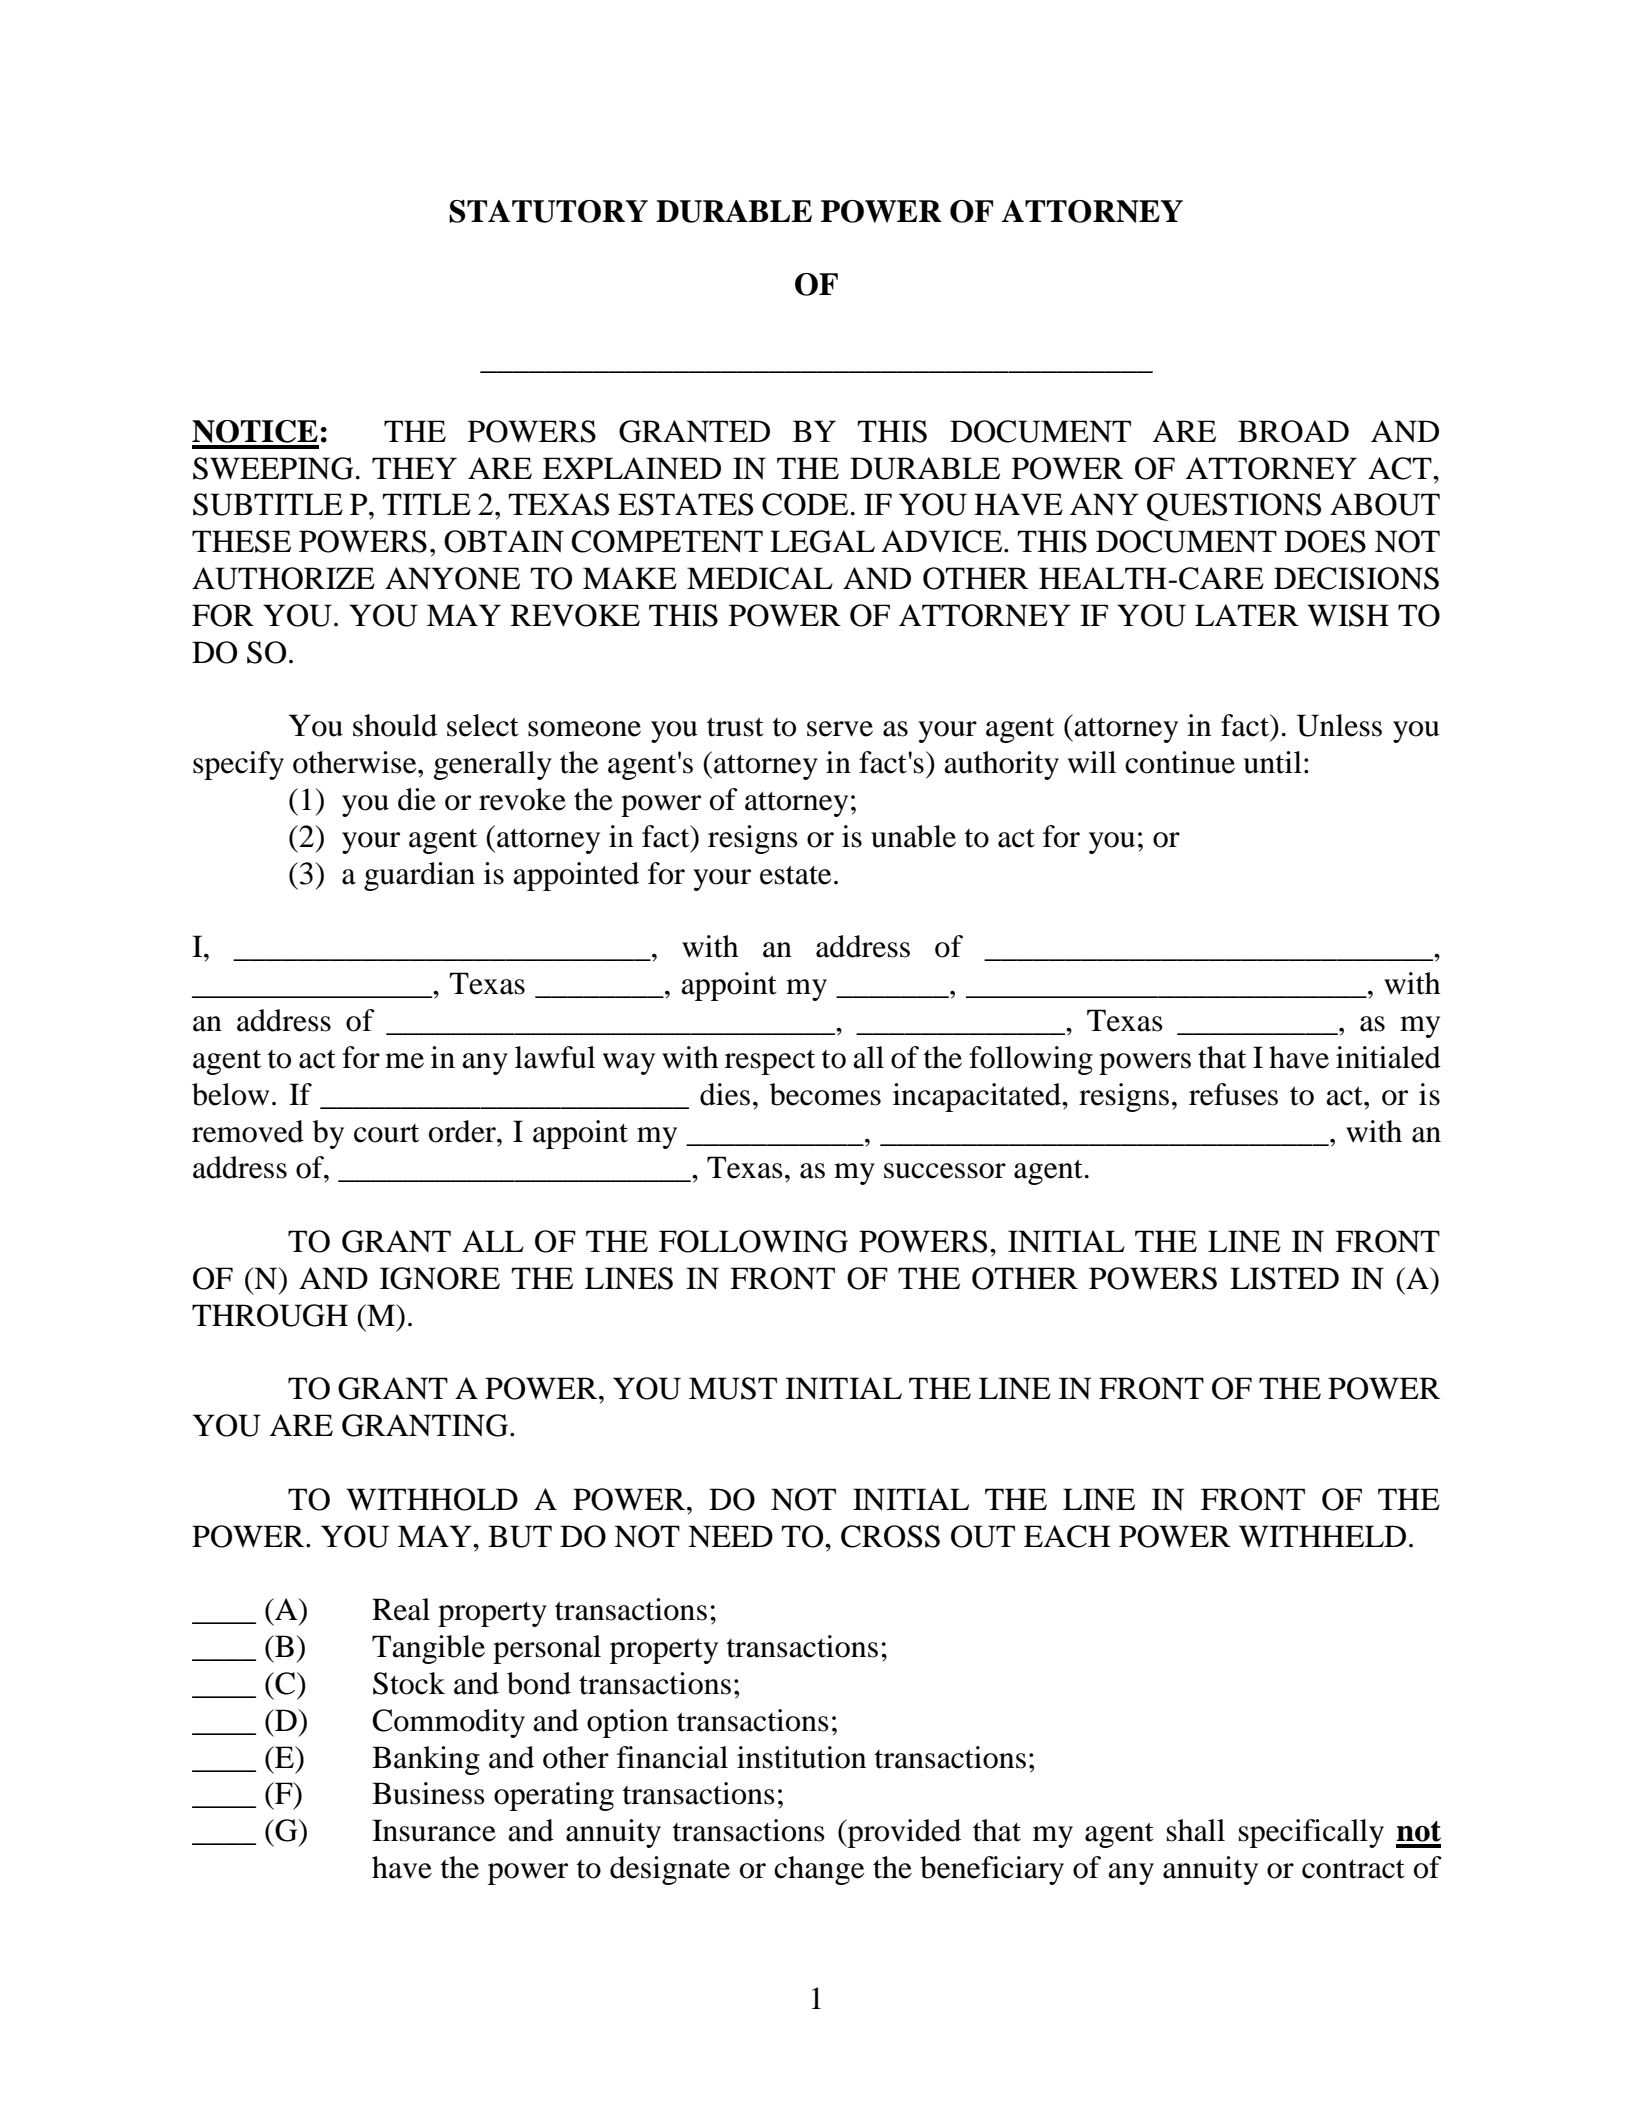 The width and height of the document is (1633, 2113). I want to click on respect, so click(770, 1062).
